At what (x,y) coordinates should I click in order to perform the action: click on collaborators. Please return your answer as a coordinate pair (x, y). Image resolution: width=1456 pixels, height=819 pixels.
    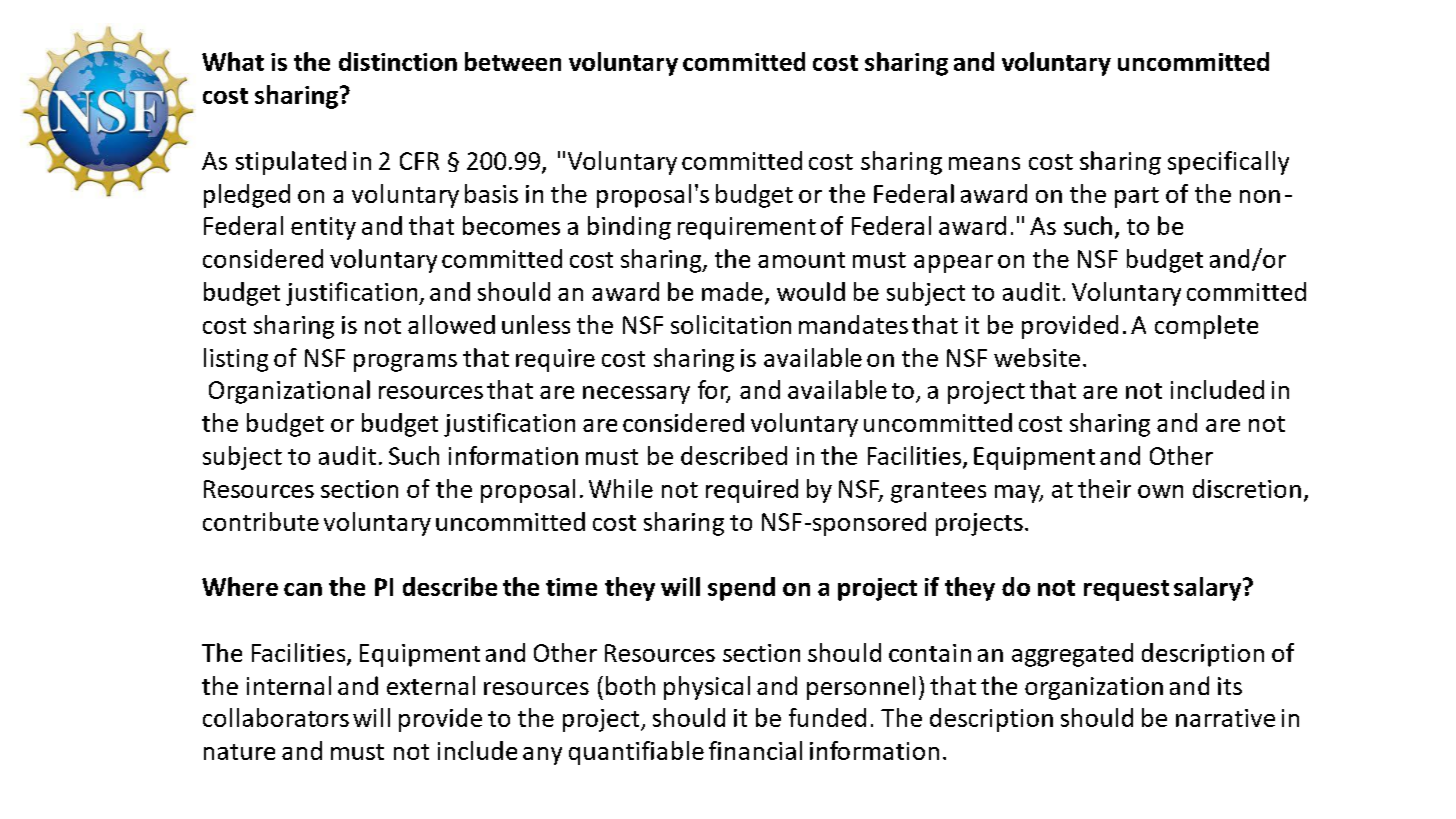
    Looking at the image, I should click on (276, 717).
